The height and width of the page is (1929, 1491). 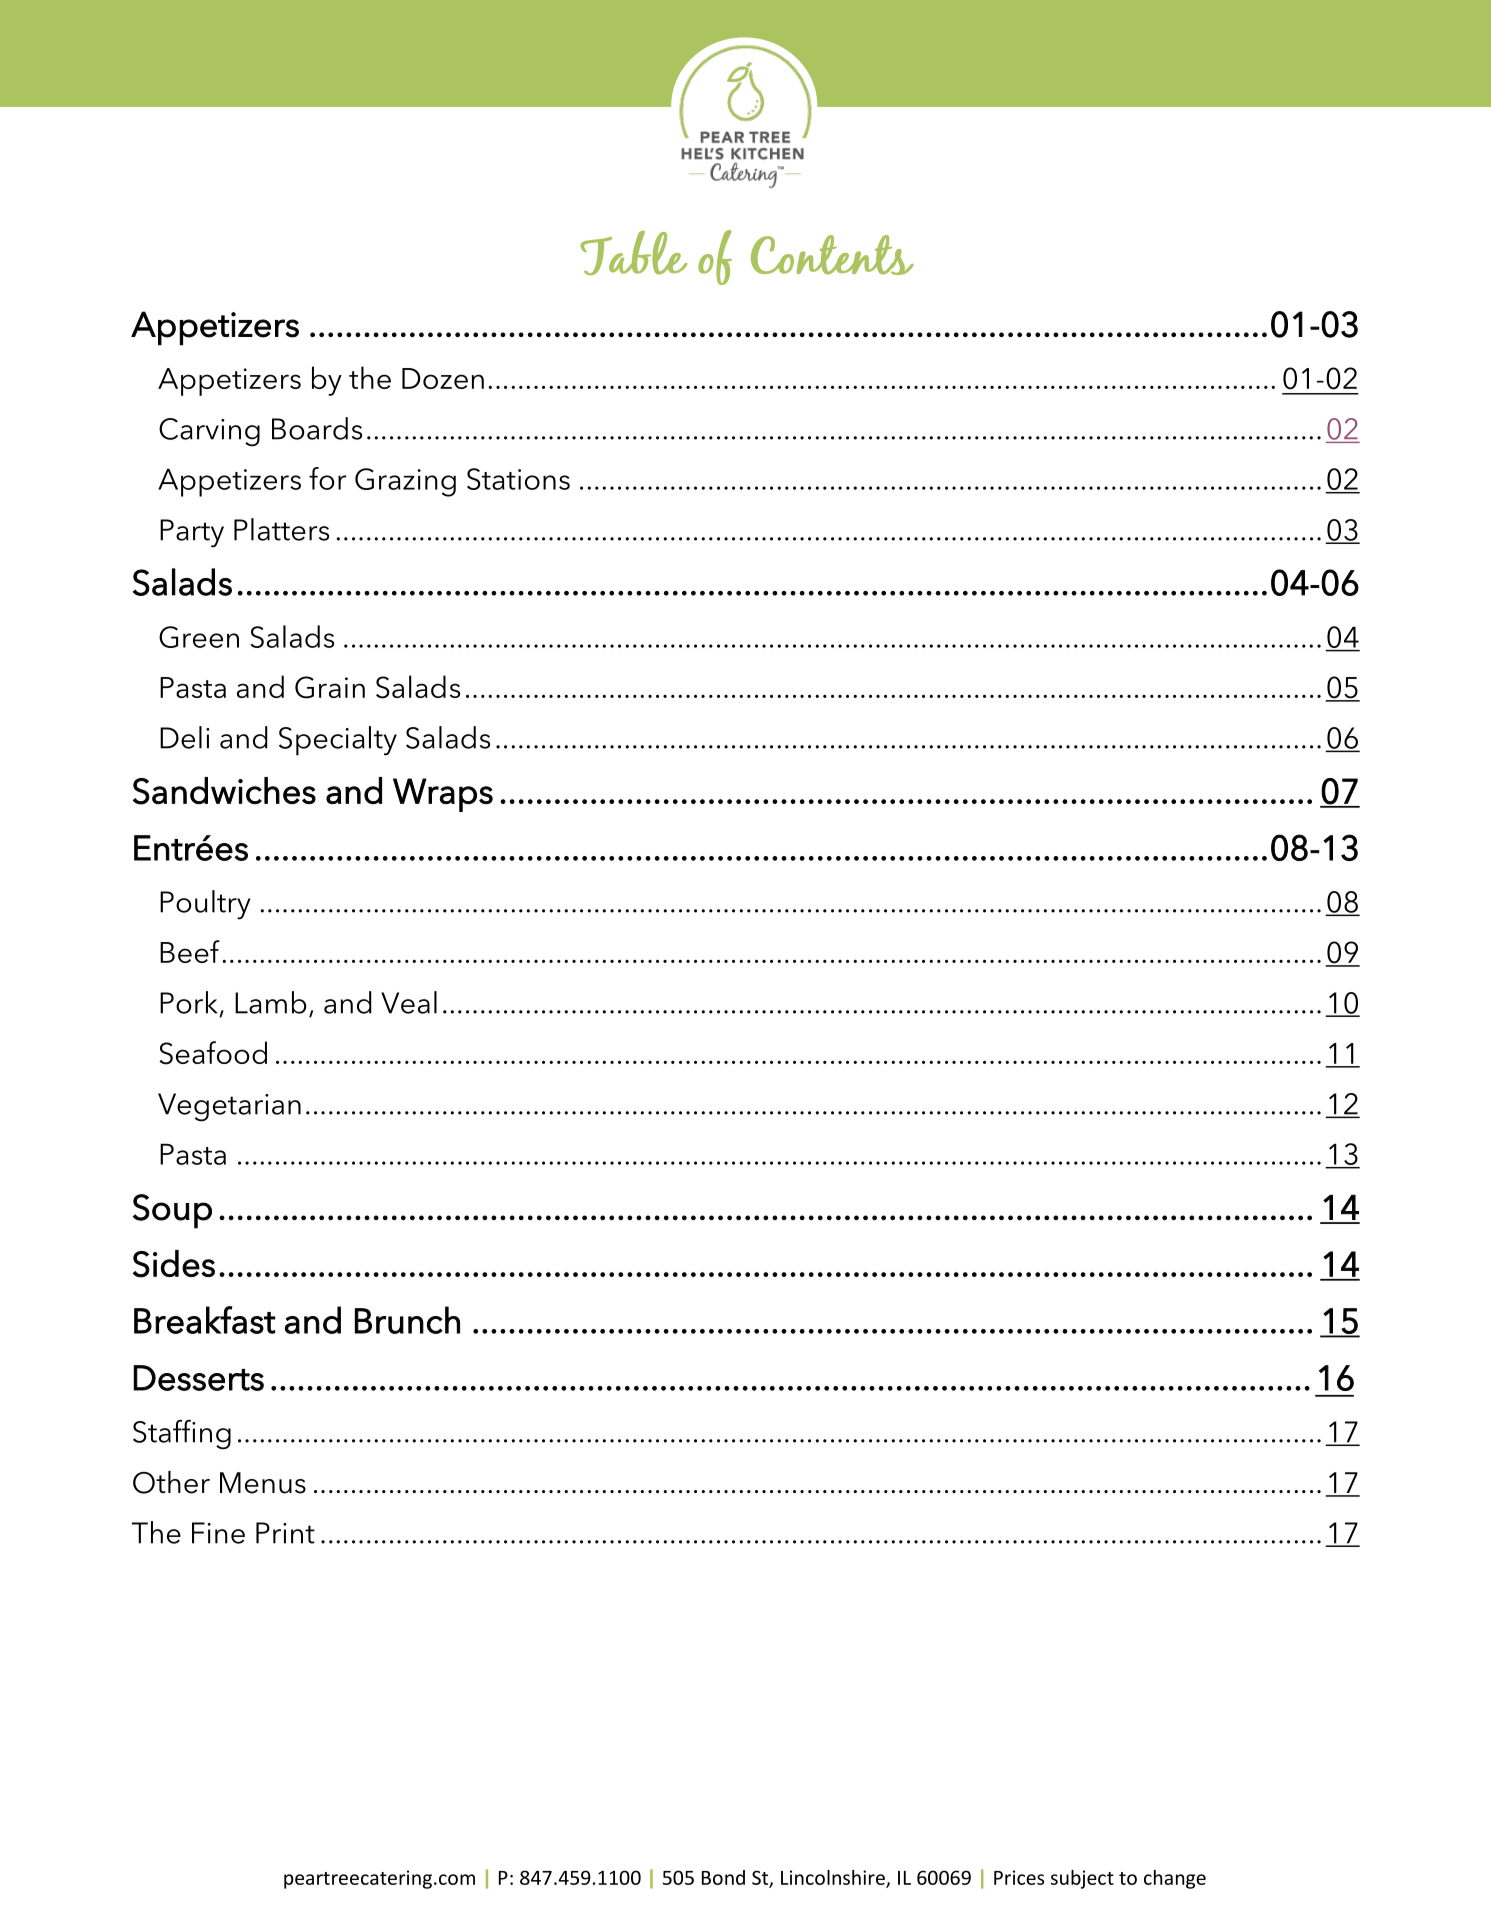 What do you see at coordinates (518, 479) in the page?
I see `Stations` at bounding box center [518, 479].
